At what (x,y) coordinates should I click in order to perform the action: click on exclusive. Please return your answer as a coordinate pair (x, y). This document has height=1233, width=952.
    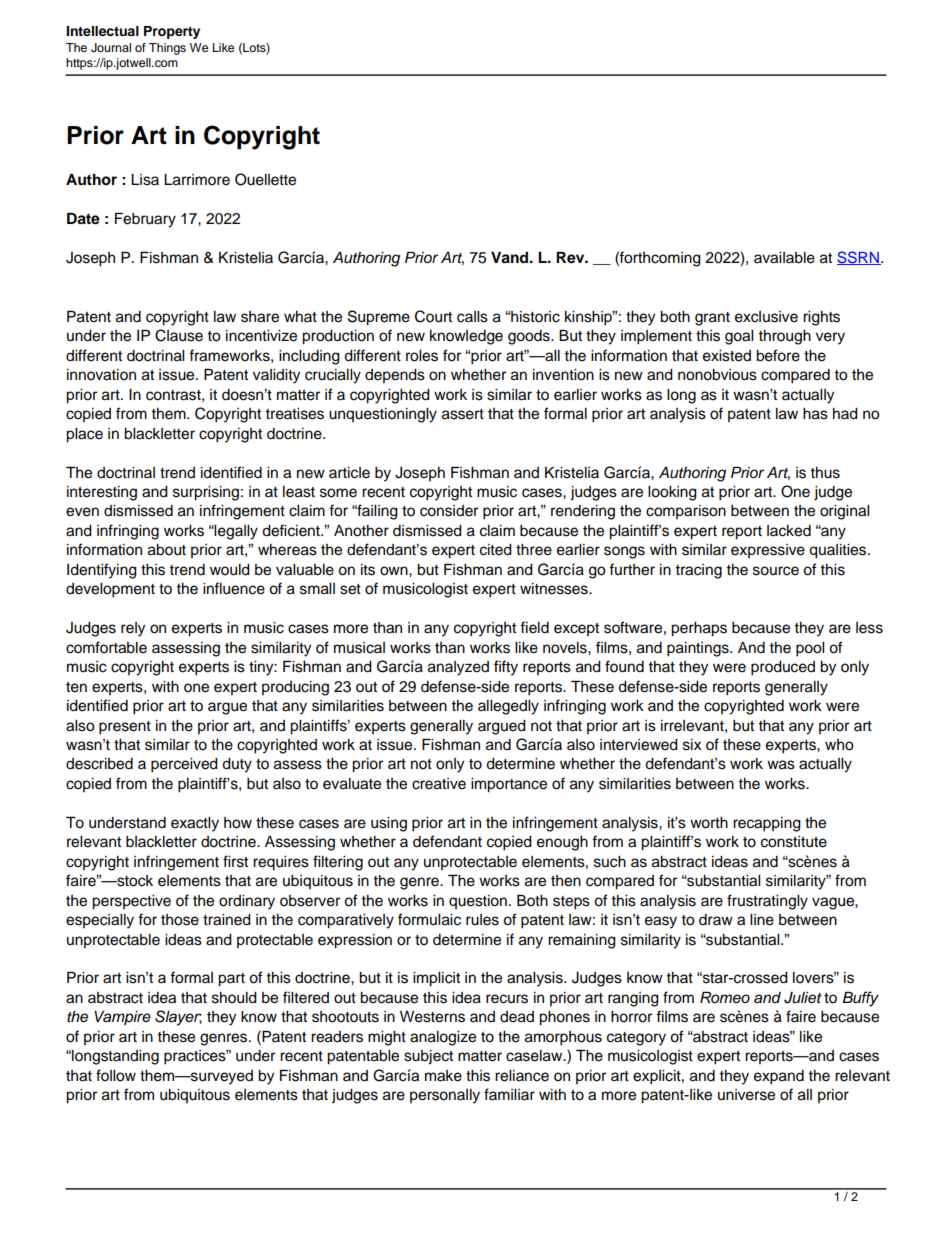
    Looking at the image, I should click on (766, 317).
